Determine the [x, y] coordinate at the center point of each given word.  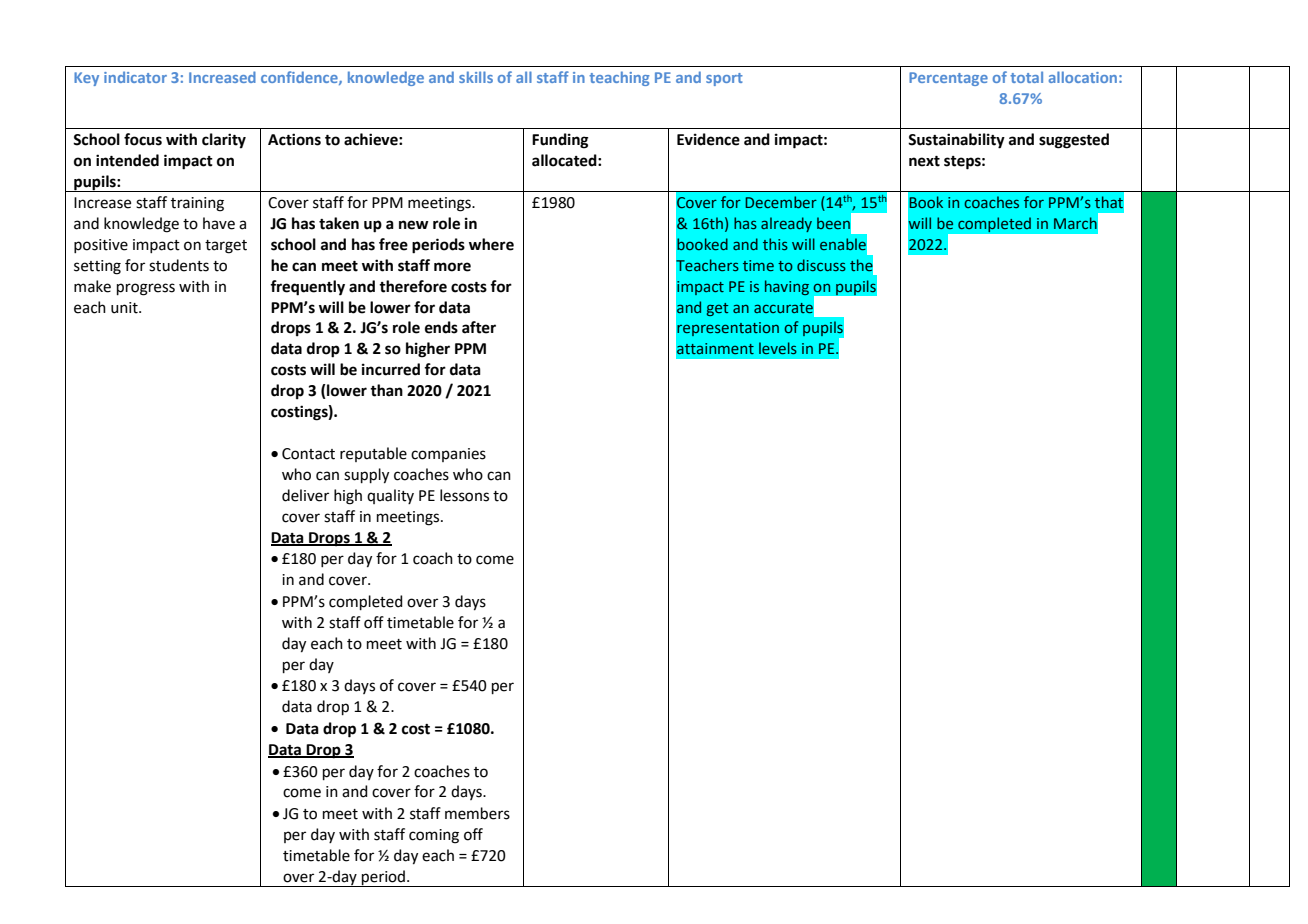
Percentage [948, 79]
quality [390, 496]
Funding [560, 141]
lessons [464, 495]
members [477, 813]
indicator [135, 77]
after [479, 327]
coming [434, 836]
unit [125, 308]
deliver [305, 495]
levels [778, 348]
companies [448, 455]
